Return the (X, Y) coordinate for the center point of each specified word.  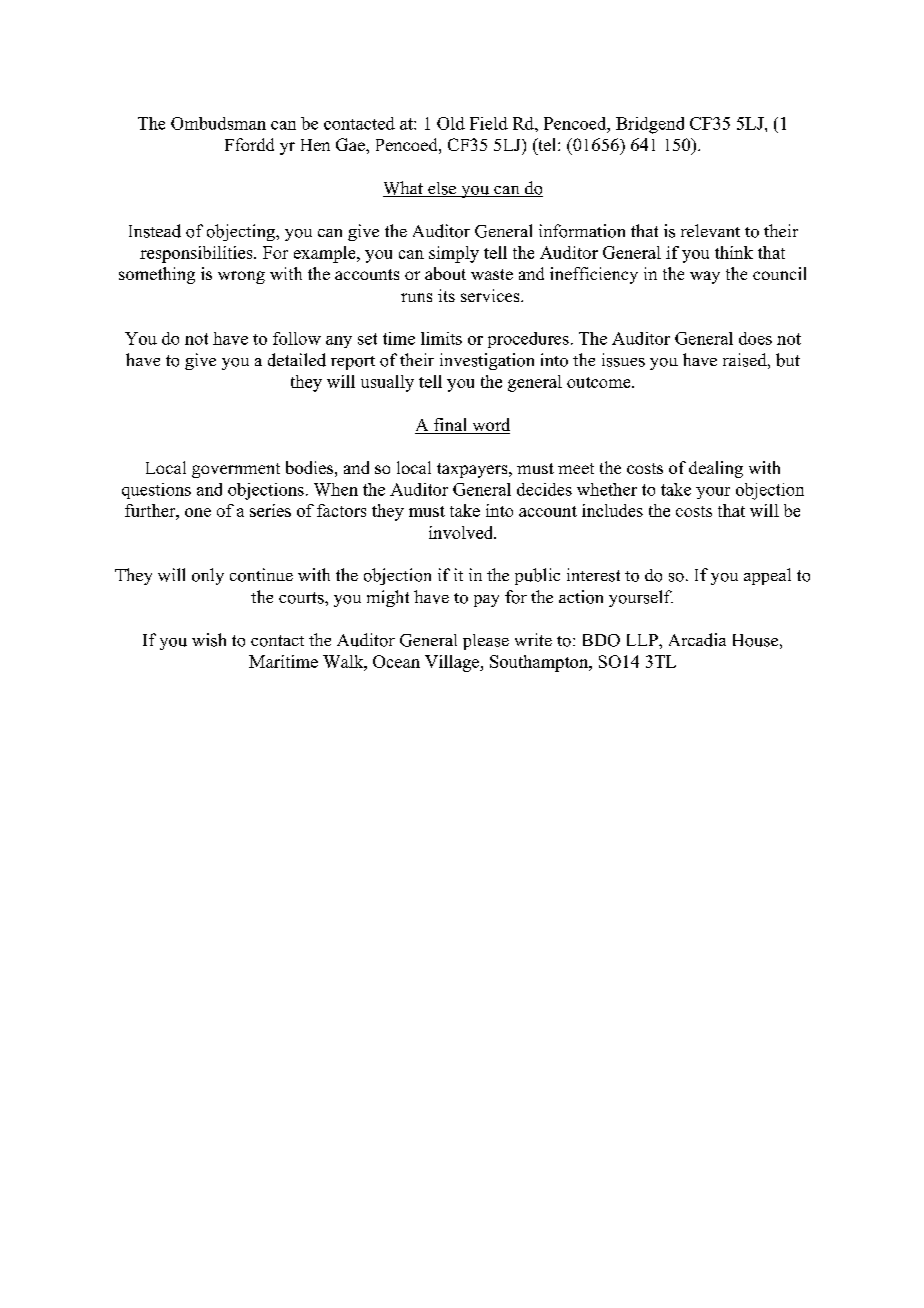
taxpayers (473, 470)
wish (209, 640)
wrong (241, 277)
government (236, 470)
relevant (710, 230)
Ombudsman (218, 123)
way (705, 277)
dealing (716, 469)
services (491, 295)
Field (489, 123)
